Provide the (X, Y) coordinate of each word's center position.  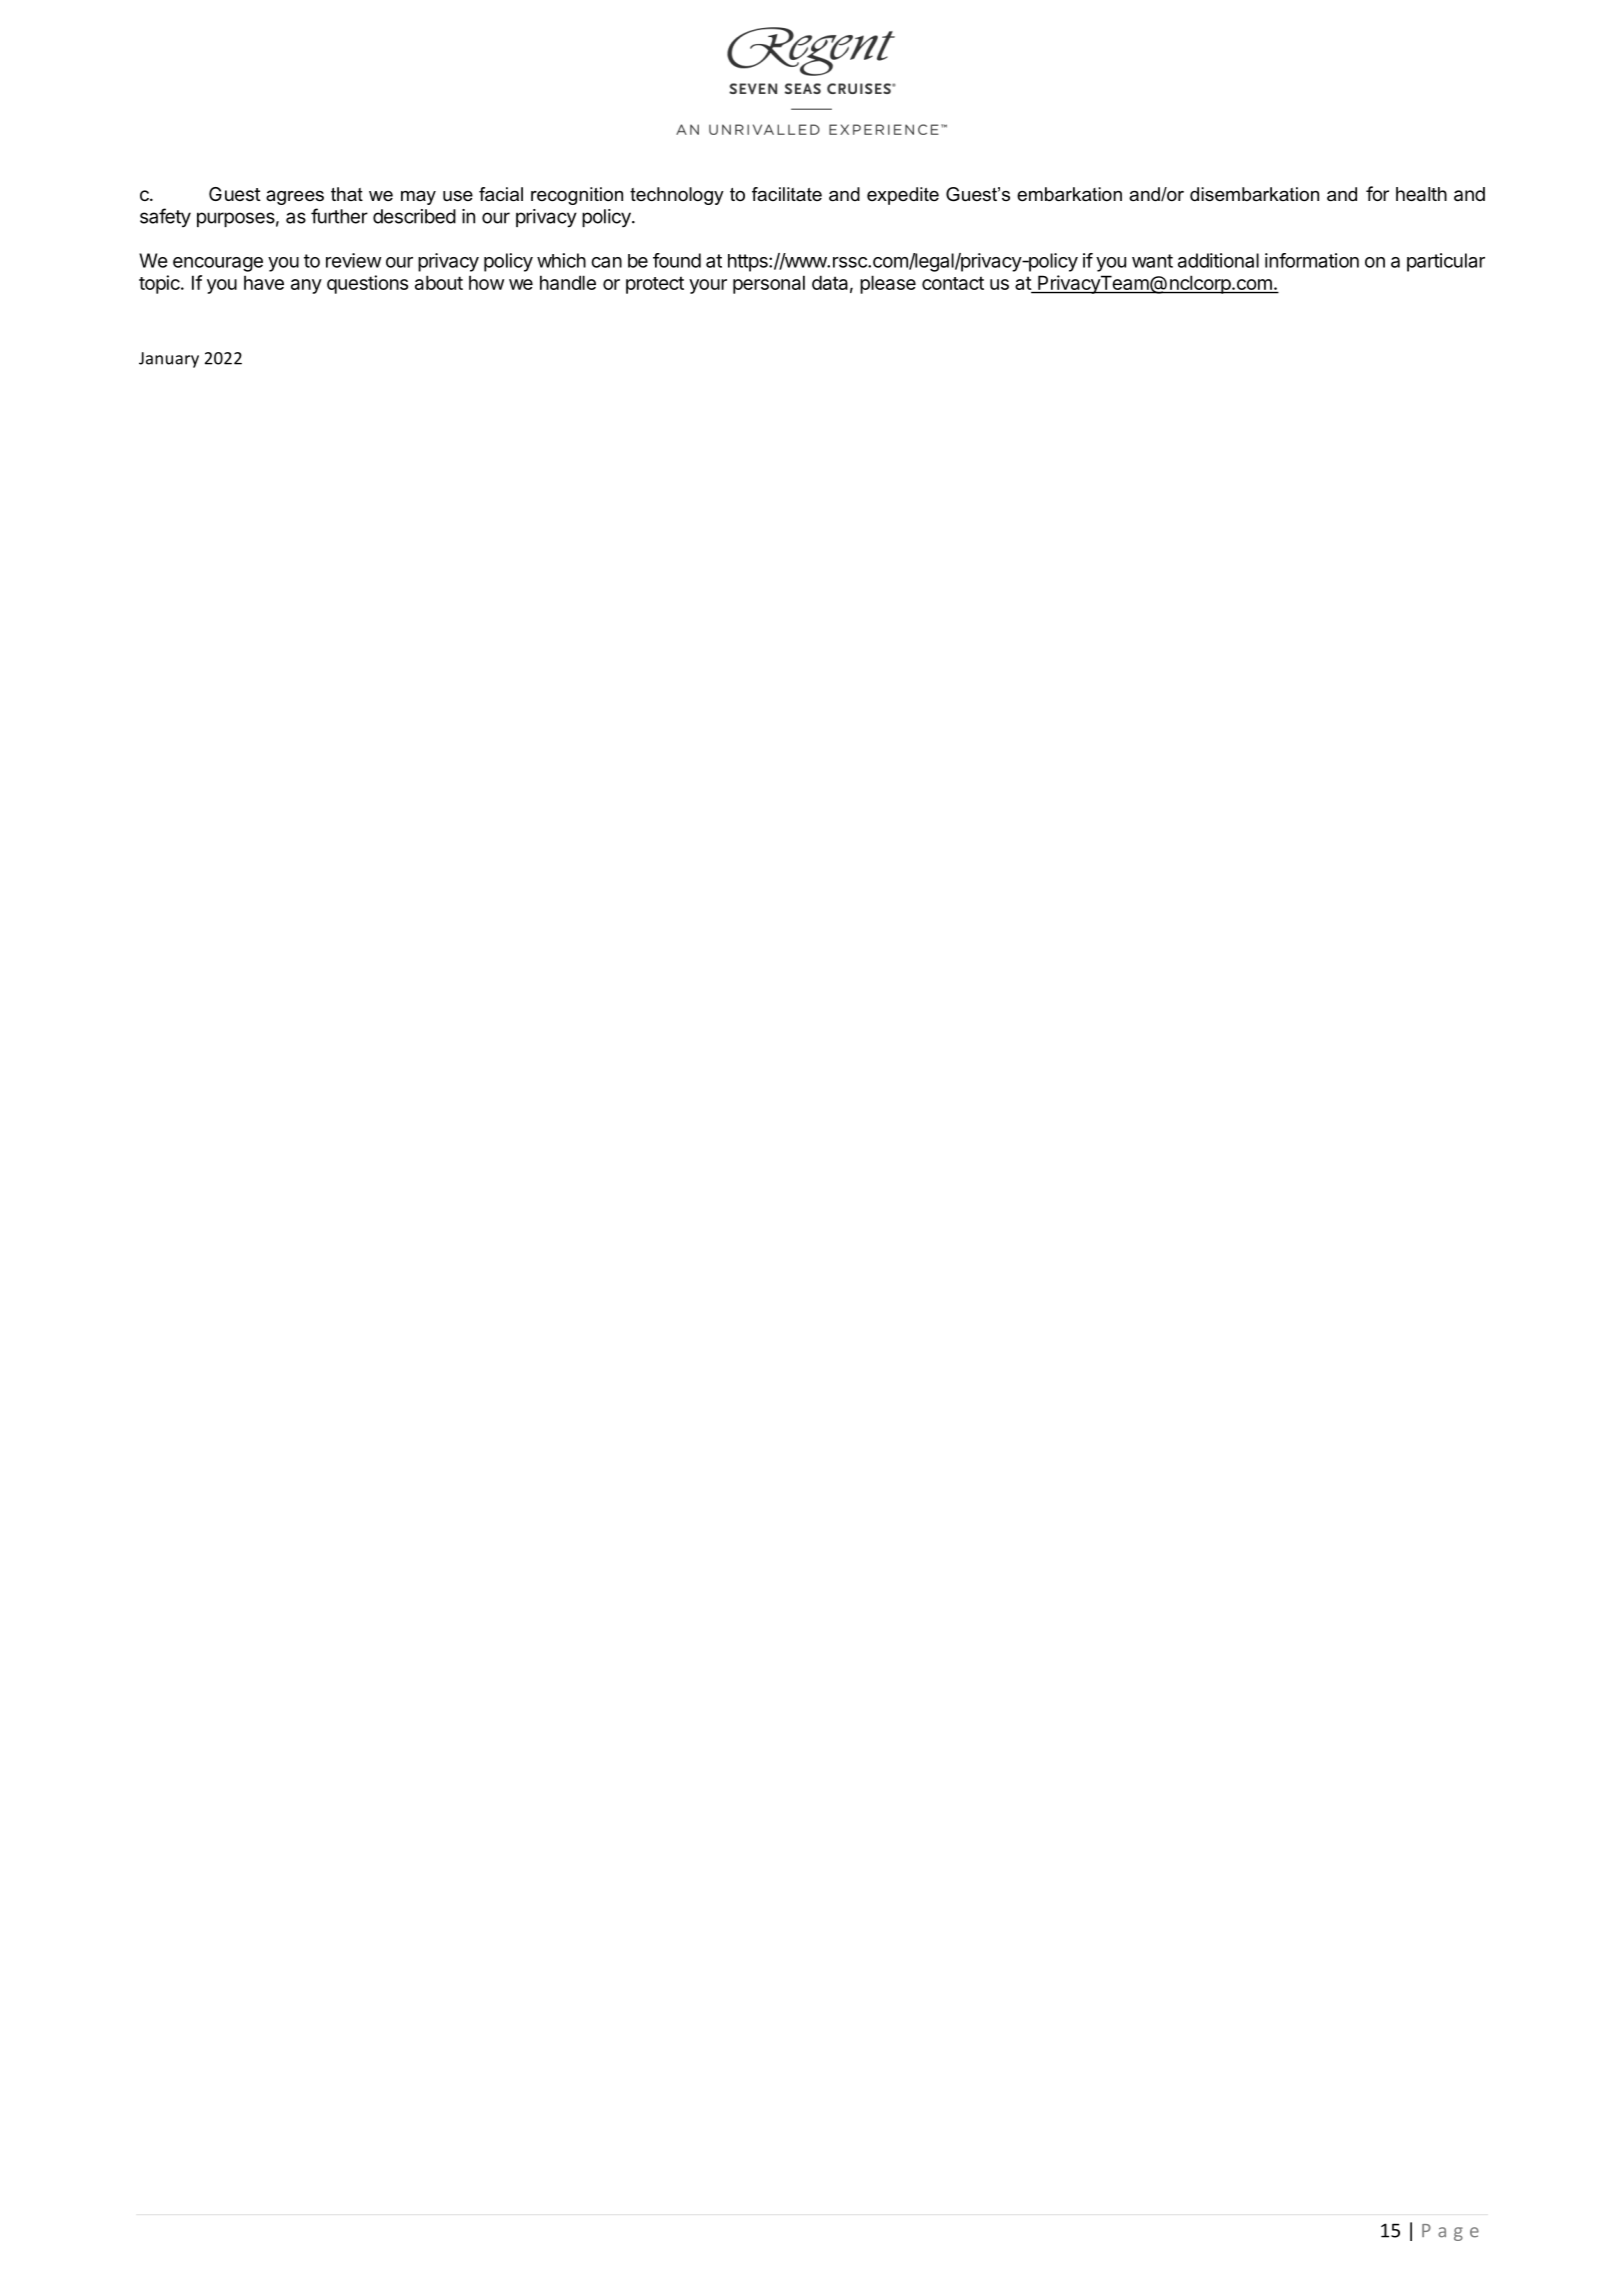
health (1421, 194)
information (1312, 260)
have (264, 282)
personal (769, 284)
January (169, 360)
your (708, 286)
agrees (295, 197)
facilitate (787, 194)
